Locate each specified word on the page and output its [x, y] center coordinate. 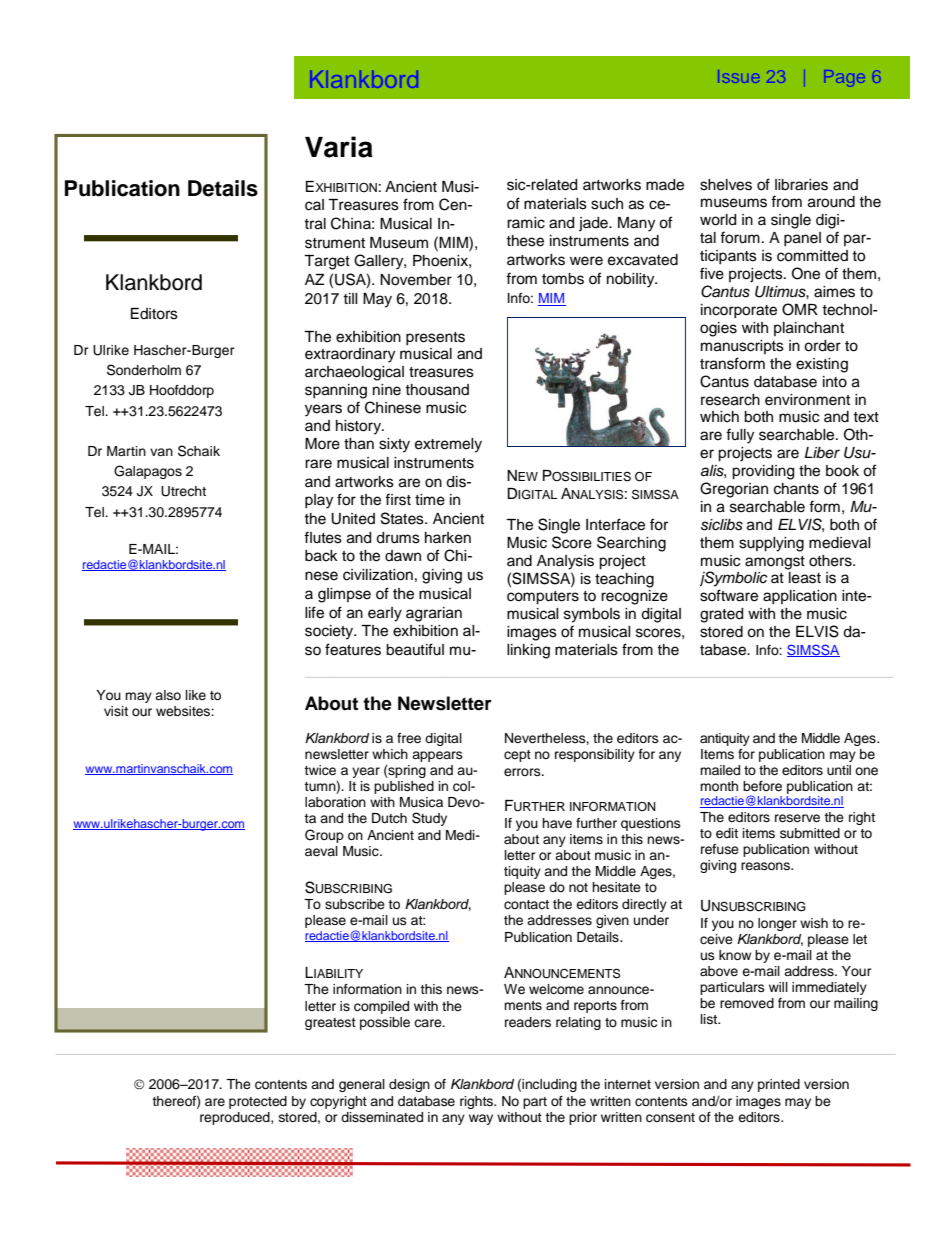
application [800, 597]
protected [258, 1102]
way [481, 1119]
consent [670, 1118]
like [196, 695]
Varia [339, 147]
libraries [801, 185]
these [525, 241]
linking [528, 651]
